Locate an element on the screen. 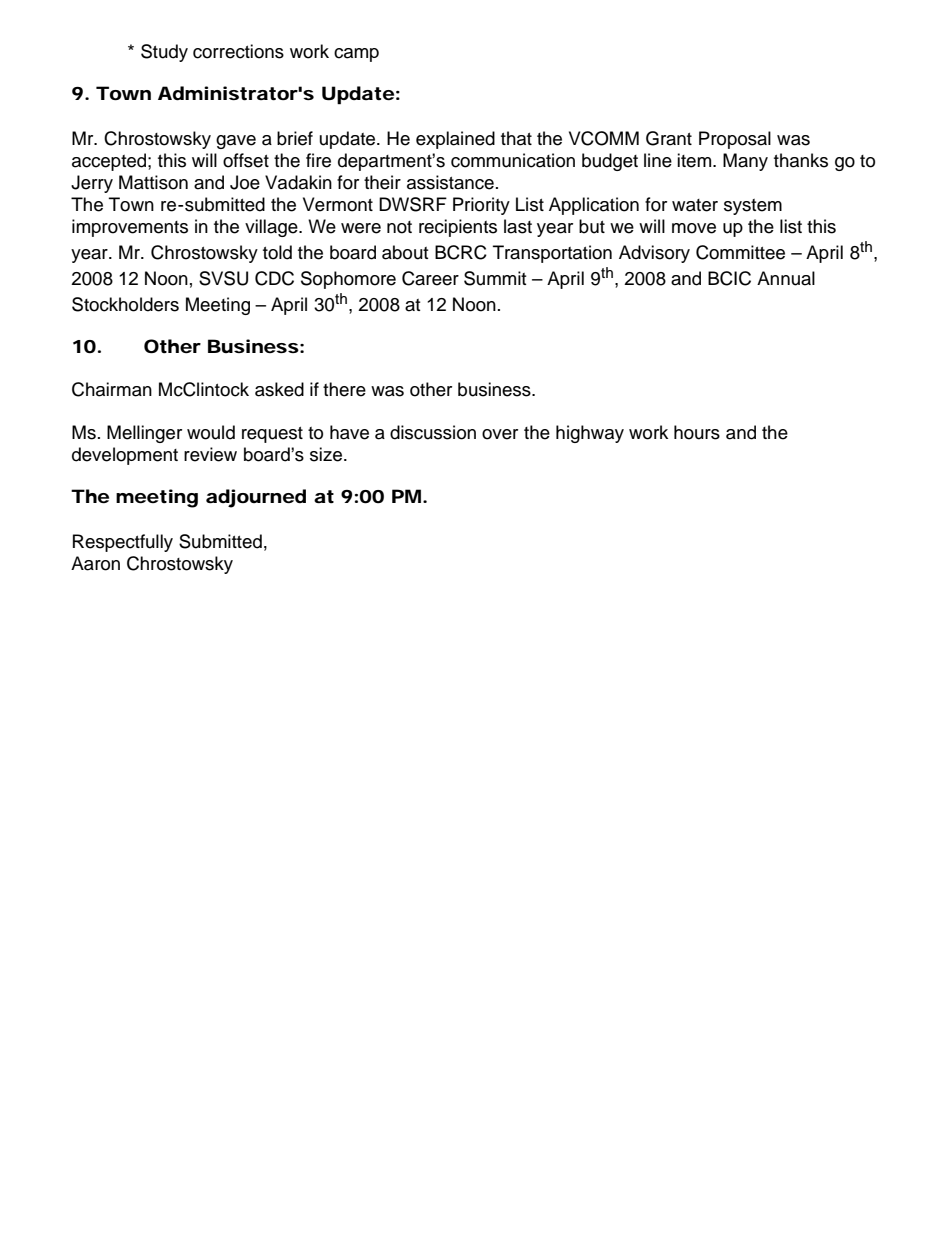  water is located at coordinates (695, 205).
